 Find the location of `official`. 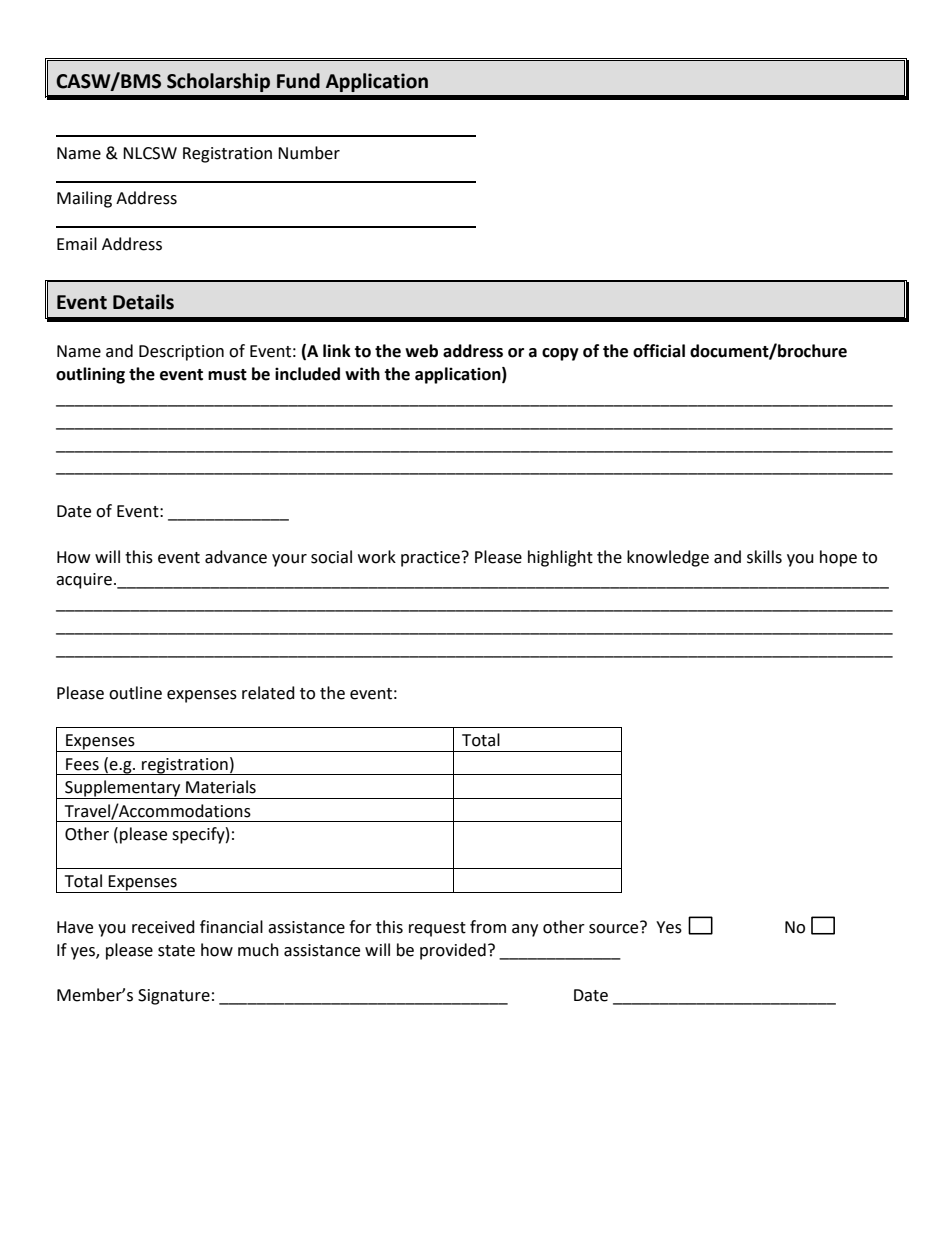

official is located at coordinates (659, 351).
